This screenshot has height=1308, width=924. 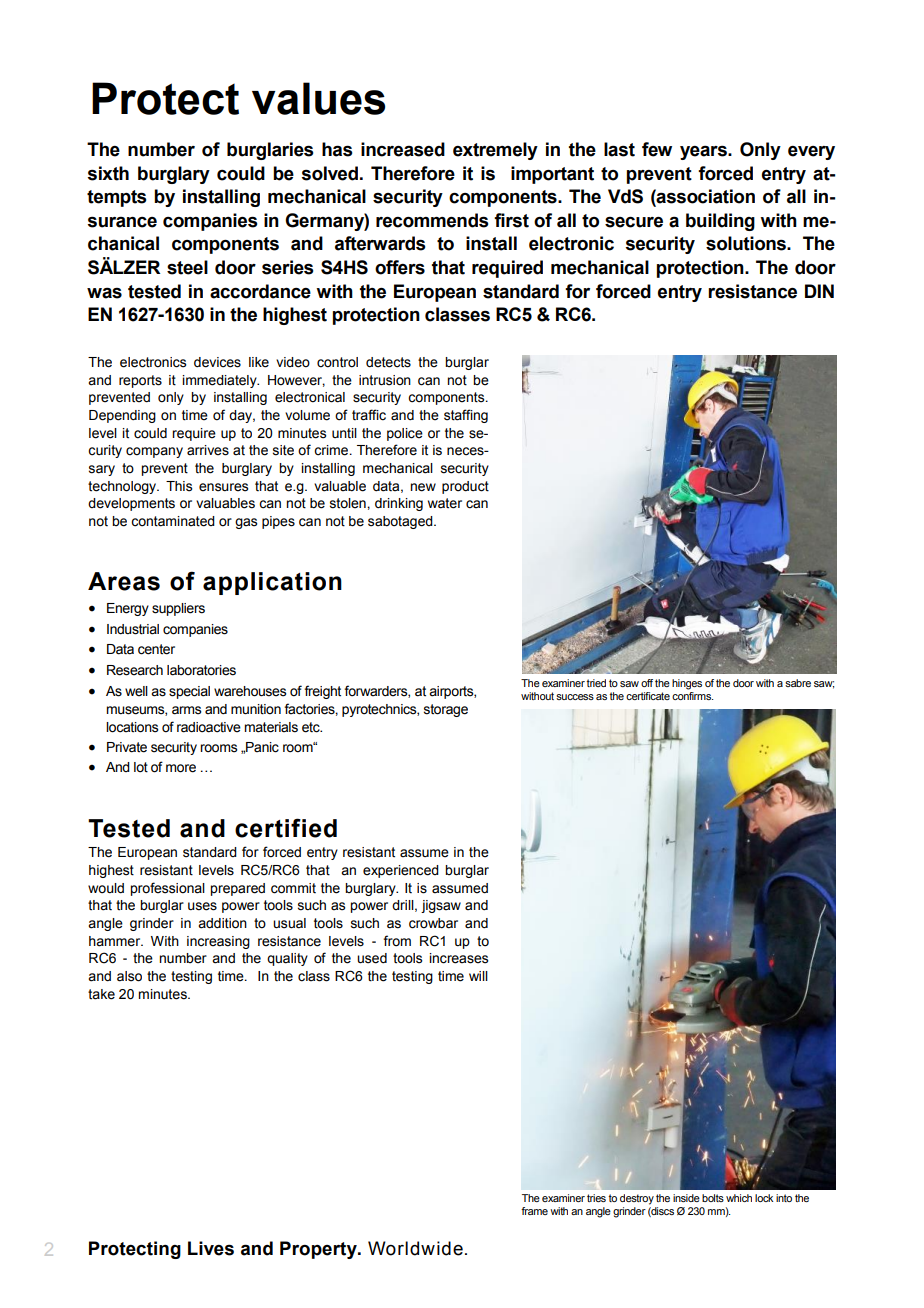 What do you see at coordinates (657, 149) in the screenshot?
I see `few` at bounding box center [657, 149].
